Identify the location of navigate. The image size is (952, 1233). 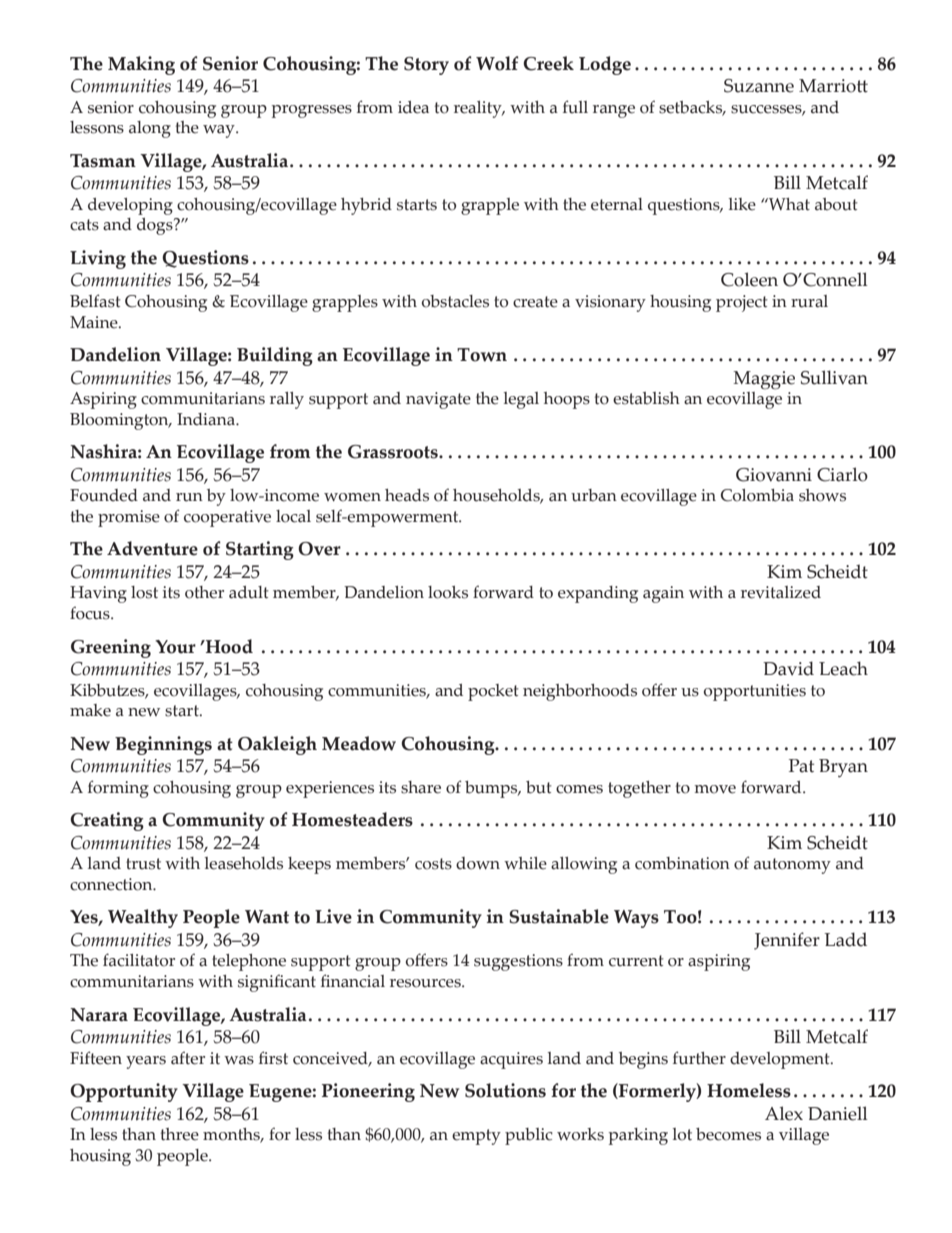
(438, 400).
